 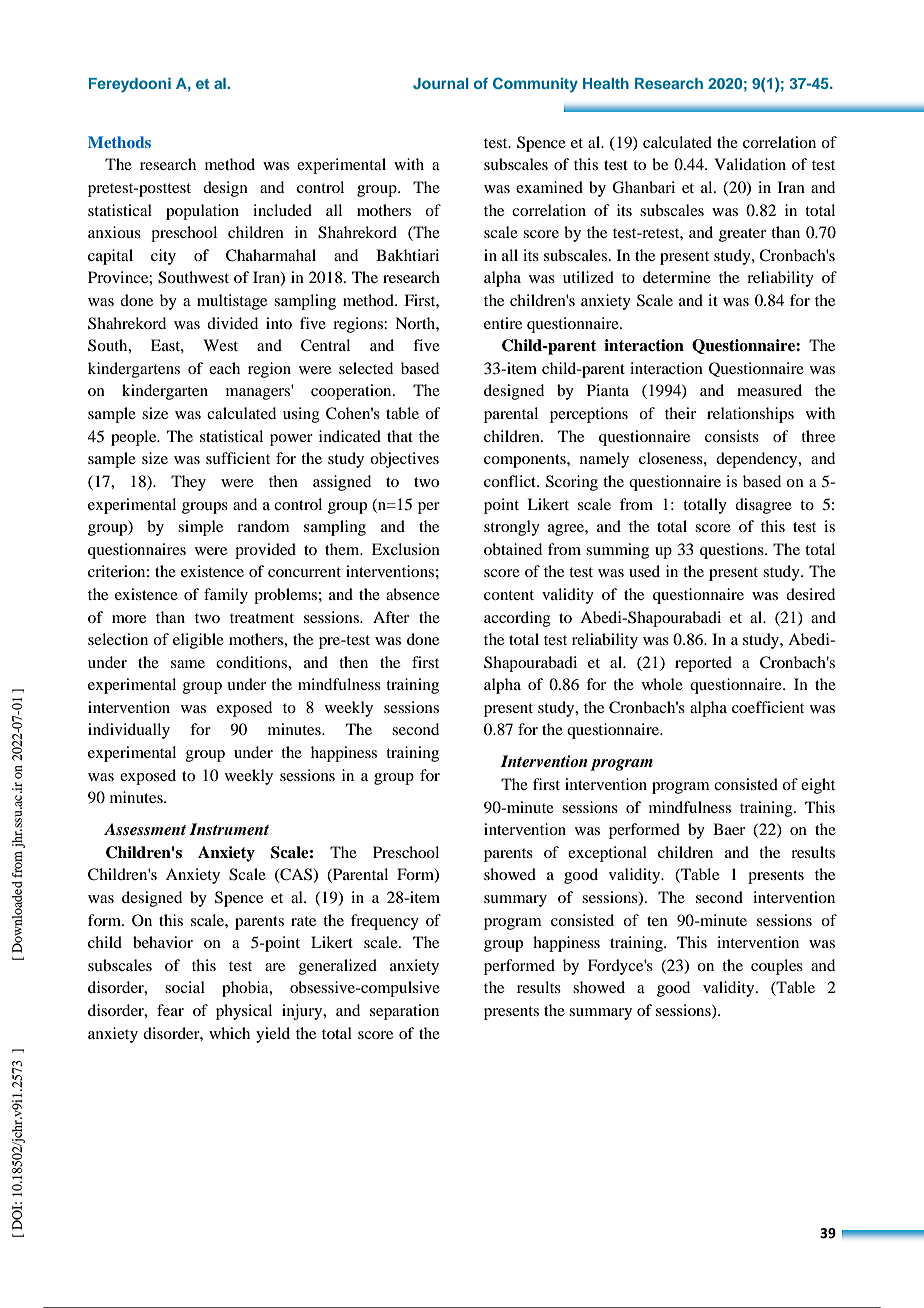 What do you see at coordinates (170, 1010) in the page?
I see `fear` at bounding box center [170, 1010].
